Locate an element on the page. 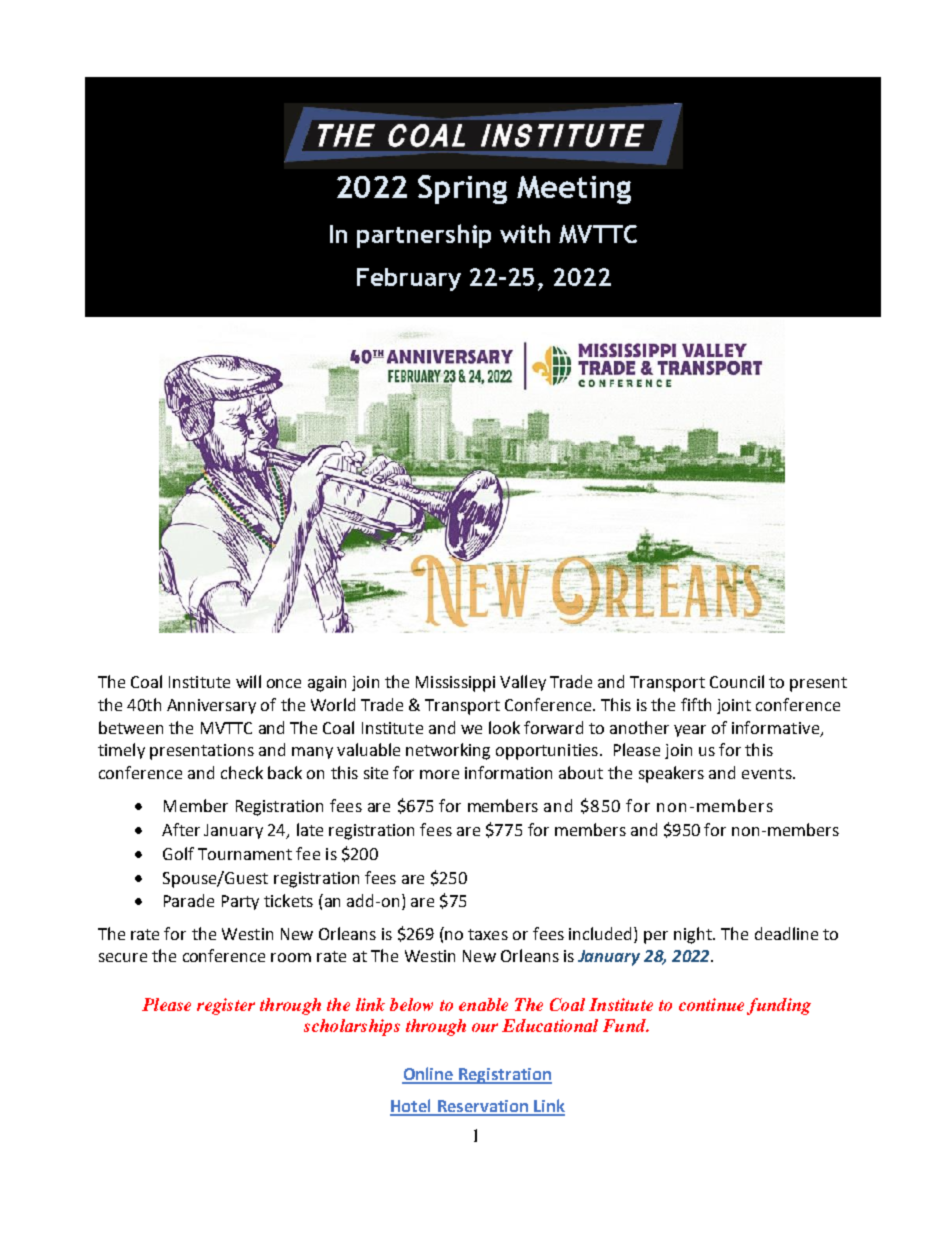 This document has width=952, height=1233. networking is located at coordinates (448, 751).
